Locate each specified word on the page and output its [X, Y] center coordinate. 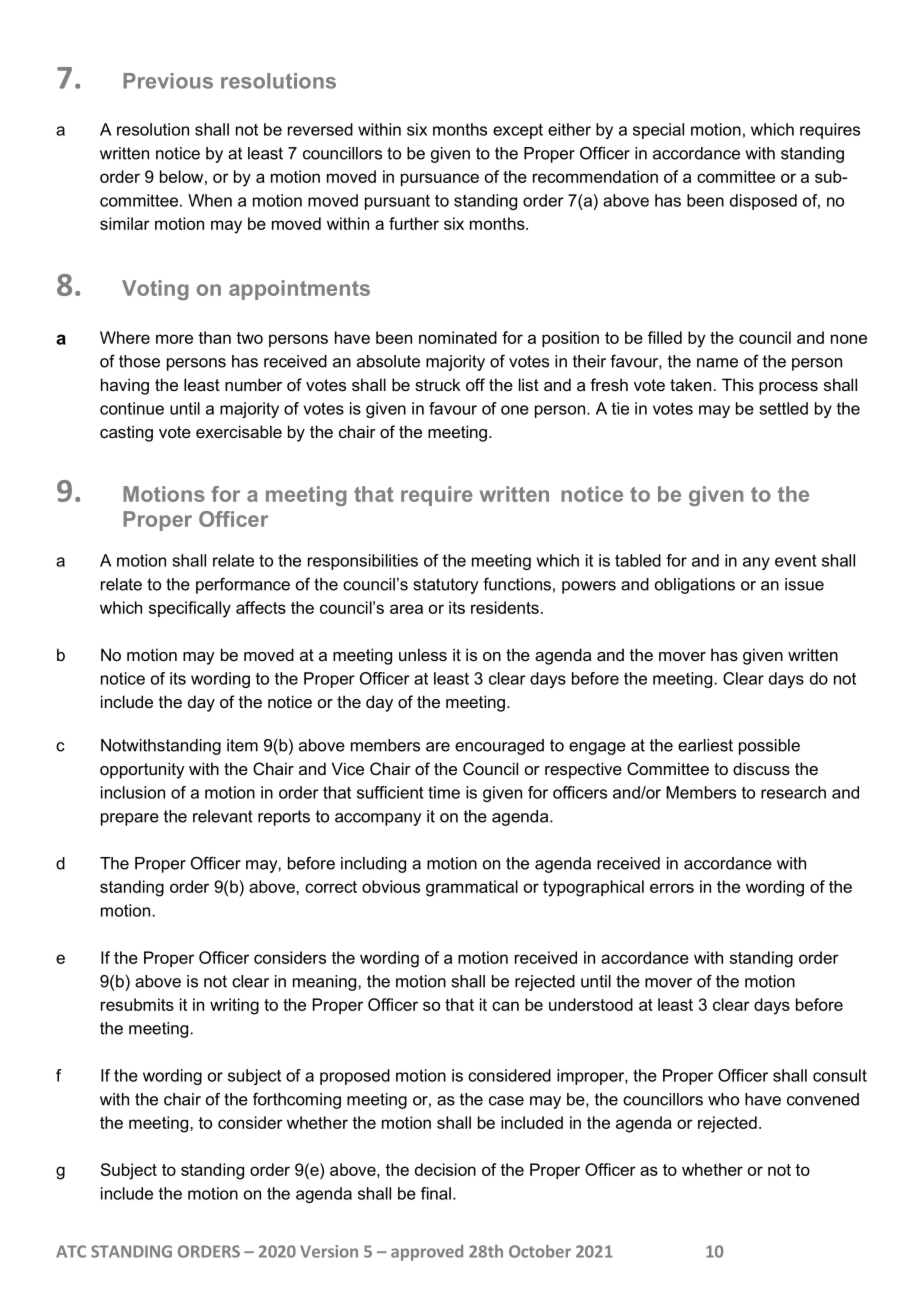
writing [234, 1006]
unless [423, 654]
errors [672, 888]
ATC [71, 1251]
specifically [190, 609]
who [723, 1099]
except [518, 131]
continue [132, 408]
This [738, 384]
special [658, 131]
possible [769, 747]
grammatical [472, 888]
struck [437, 384]
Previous [168, 81]
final [436, 1193]
